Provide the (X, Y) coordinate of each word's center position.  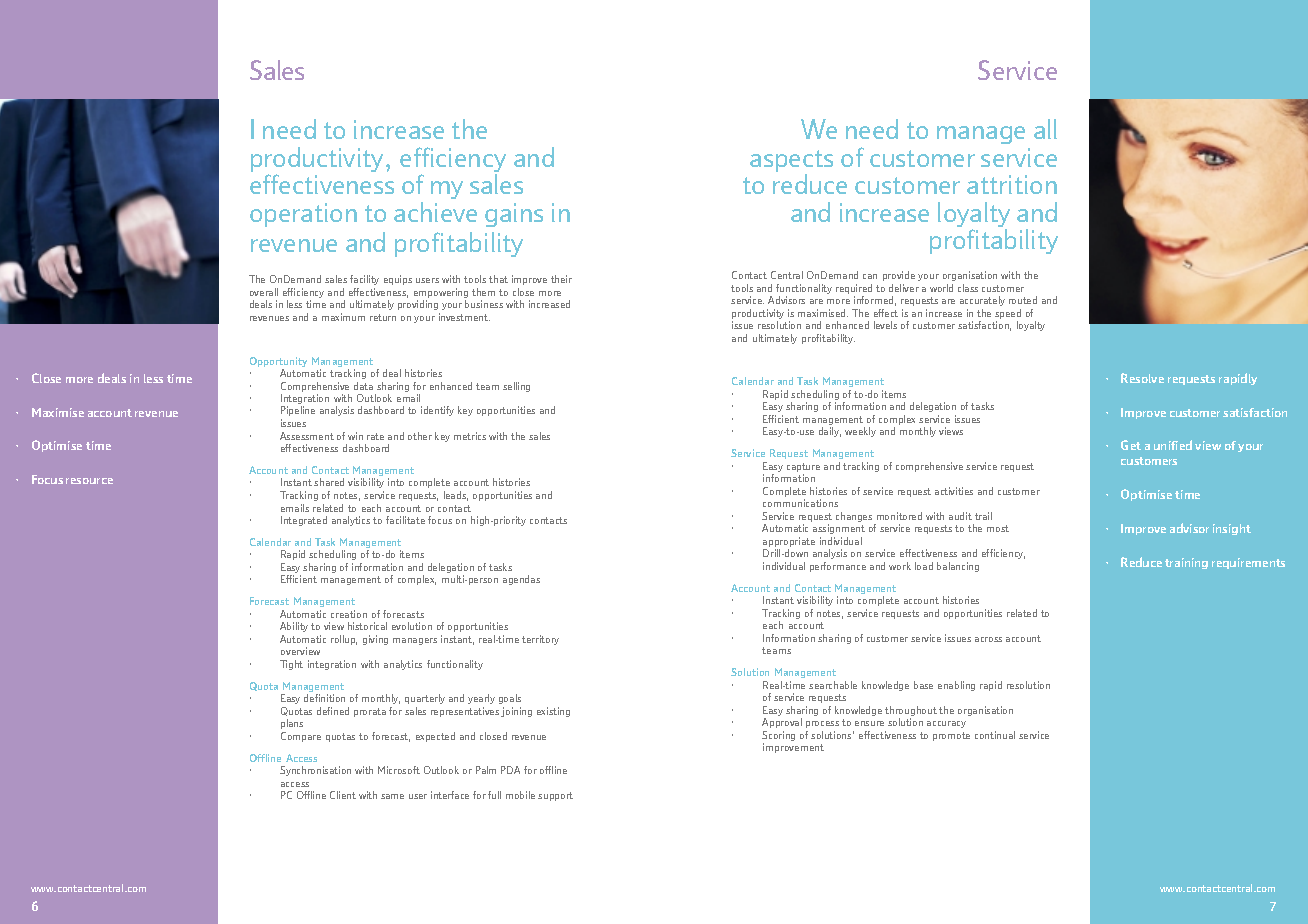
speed (1008, 315)
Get (1131, 445)
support (555, 796)
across (988, 639)
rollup (344, 640)
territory (540, 640)
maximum (343, 317)
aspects (791, 162)
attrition (1012, 184)
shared (329, 482)
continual (995, 735)
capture (803, 469)
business (484, 304)
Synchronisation (315, 771)
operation (303, 215)
